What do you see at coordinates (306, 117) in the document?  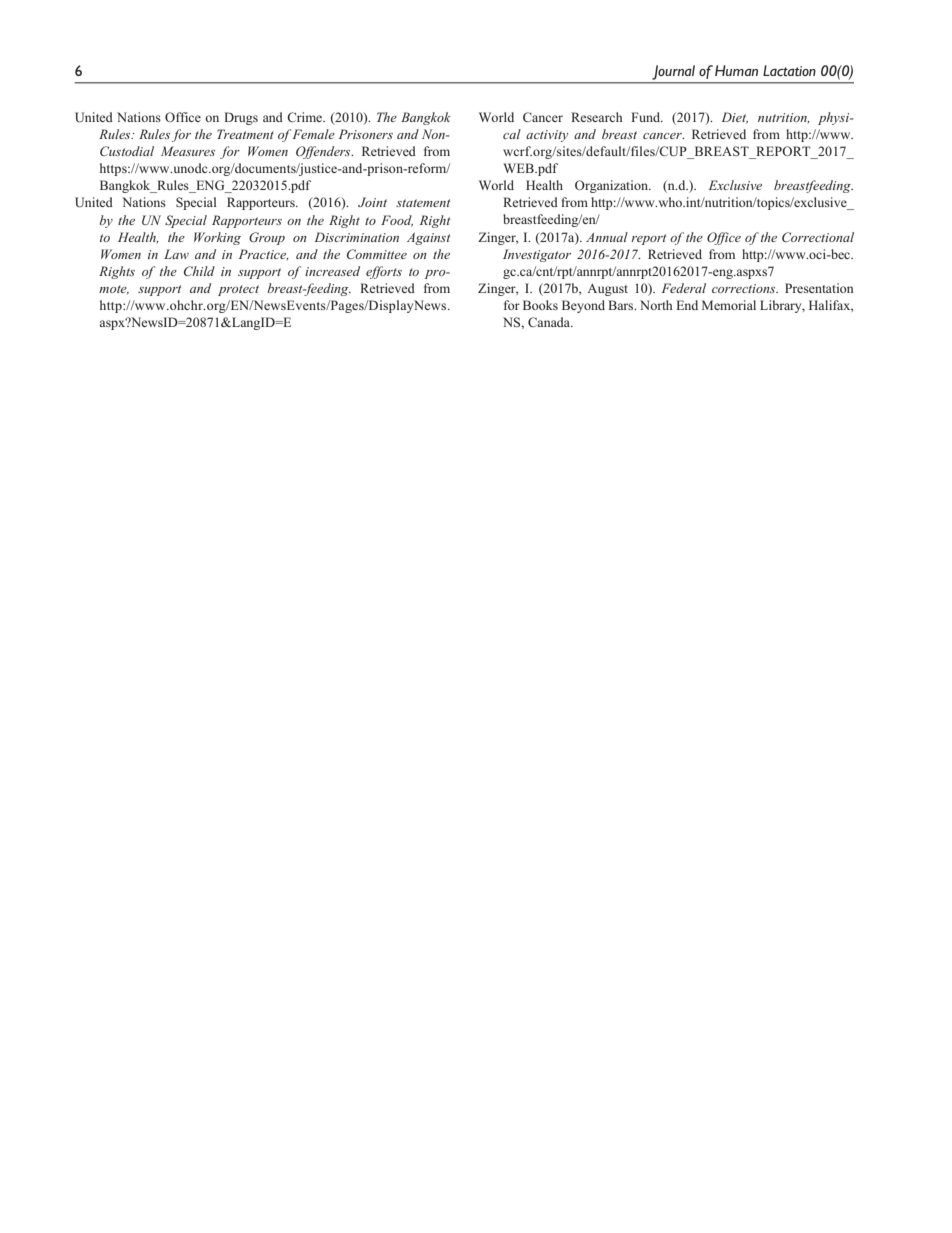 I see `Crime` at bounding box center [306, 117].
